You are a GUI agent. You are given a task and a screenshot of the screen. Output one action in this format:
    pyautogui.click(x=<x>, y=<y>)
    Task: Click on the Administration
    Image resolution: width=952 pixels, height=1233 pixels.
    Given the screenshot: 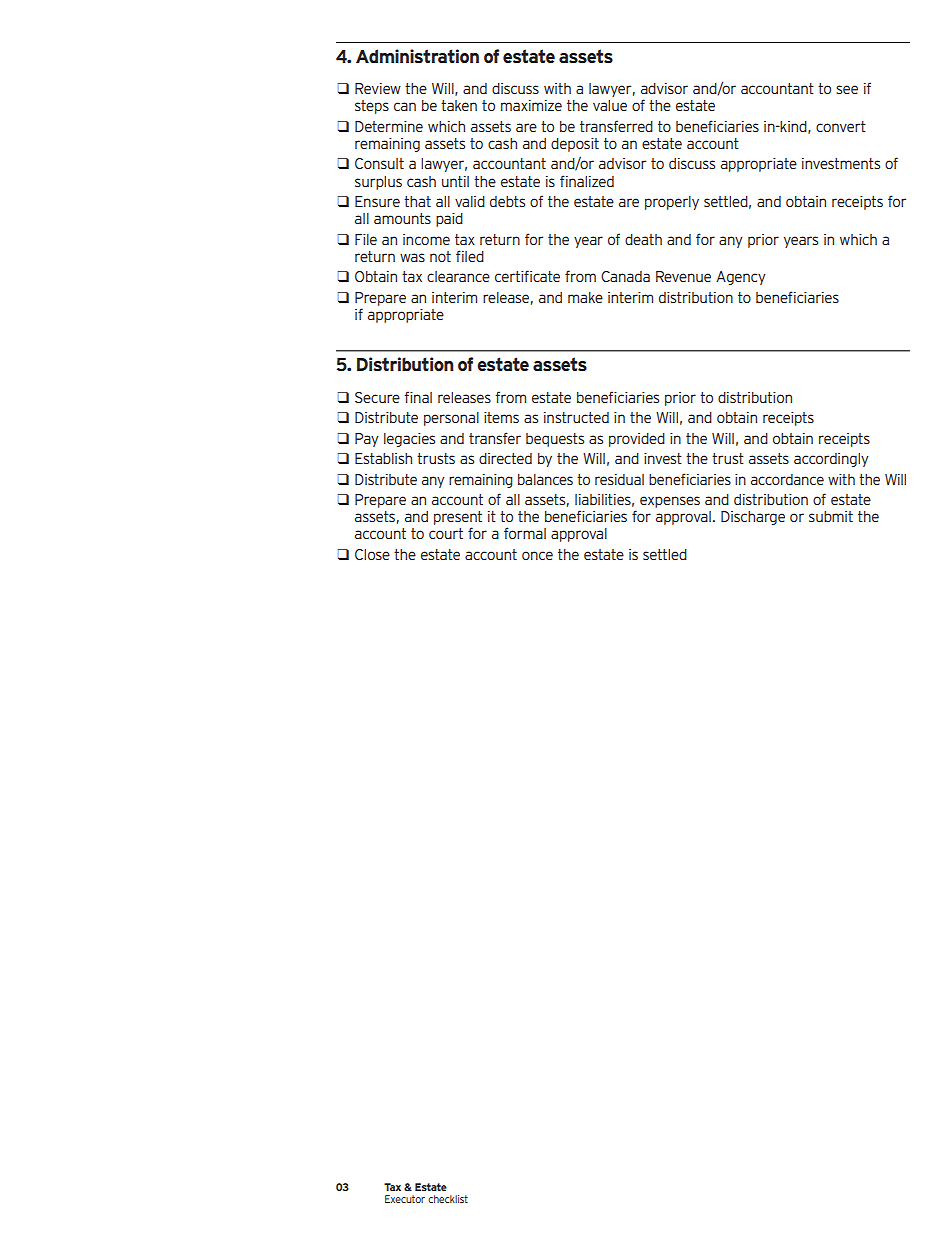 What is the action you would take?
    pyautogui.click(x=417, y=56)
